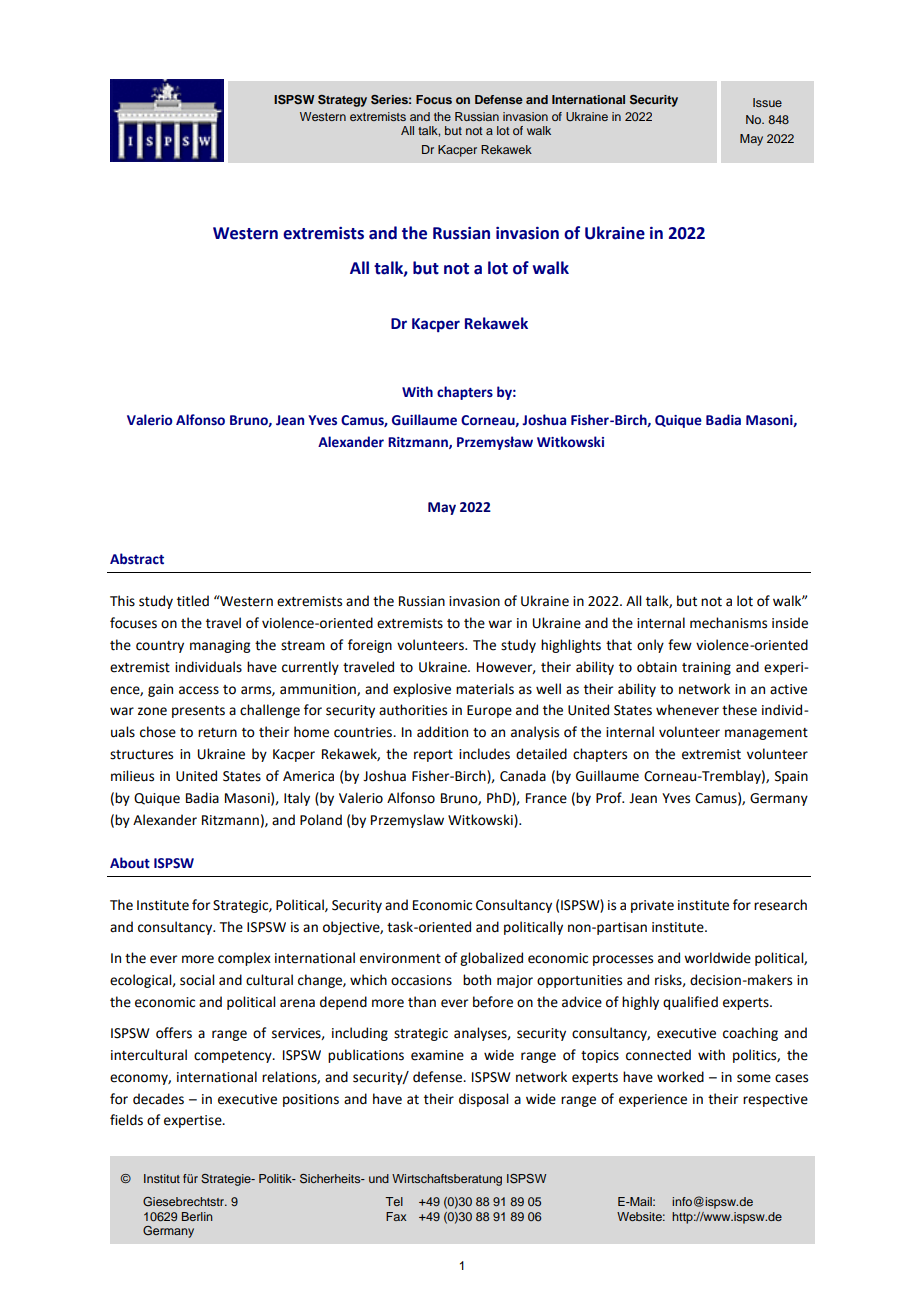 This document has height=1308, width=924. What do you see at coordinates (791, 777) in the document?
I see `Spain` at bounding box center [791, 777].
